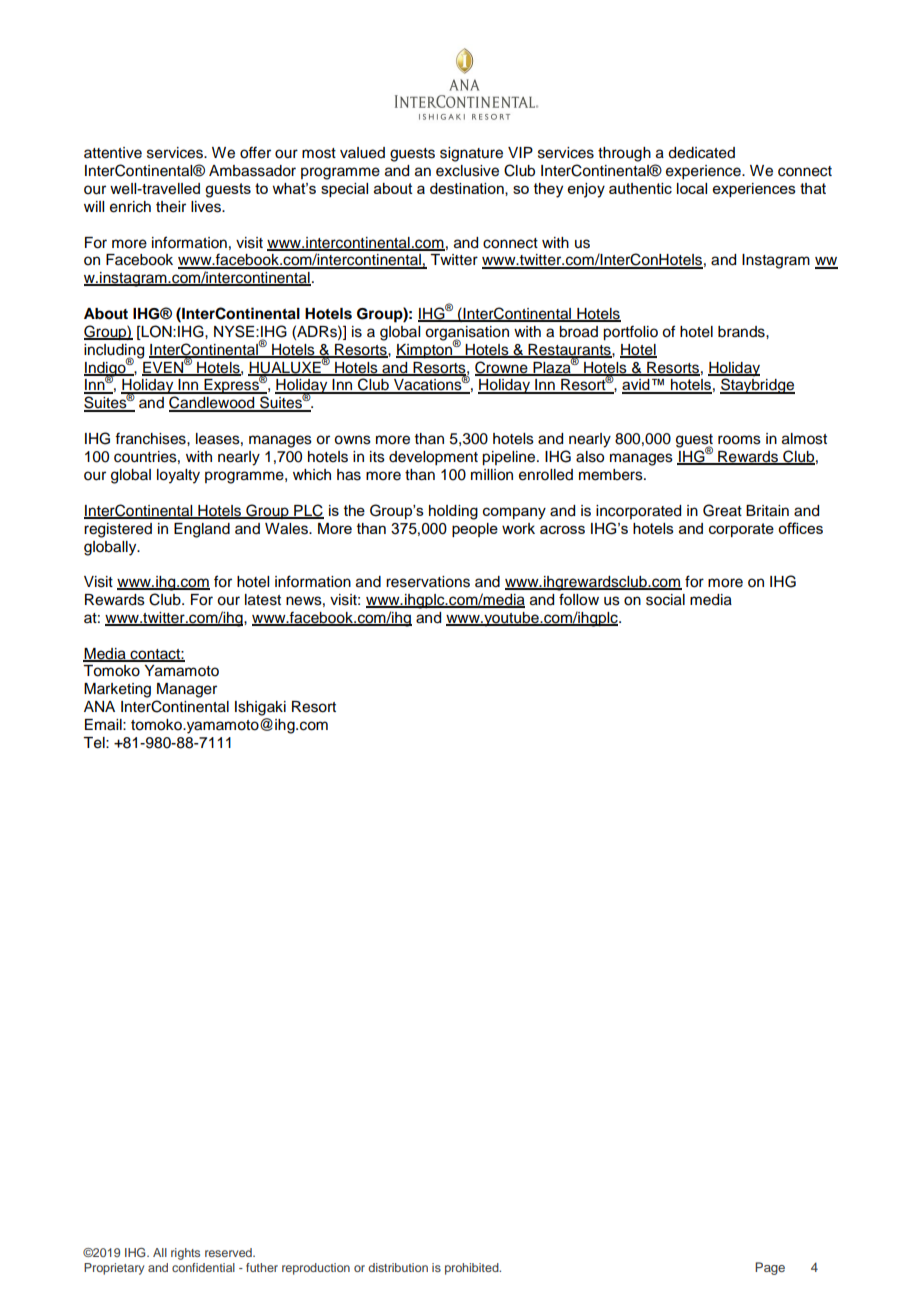 This document has height=1309, width=924. Describe the element at coordinates (665, 600) in the document. I see `social` at that location.
